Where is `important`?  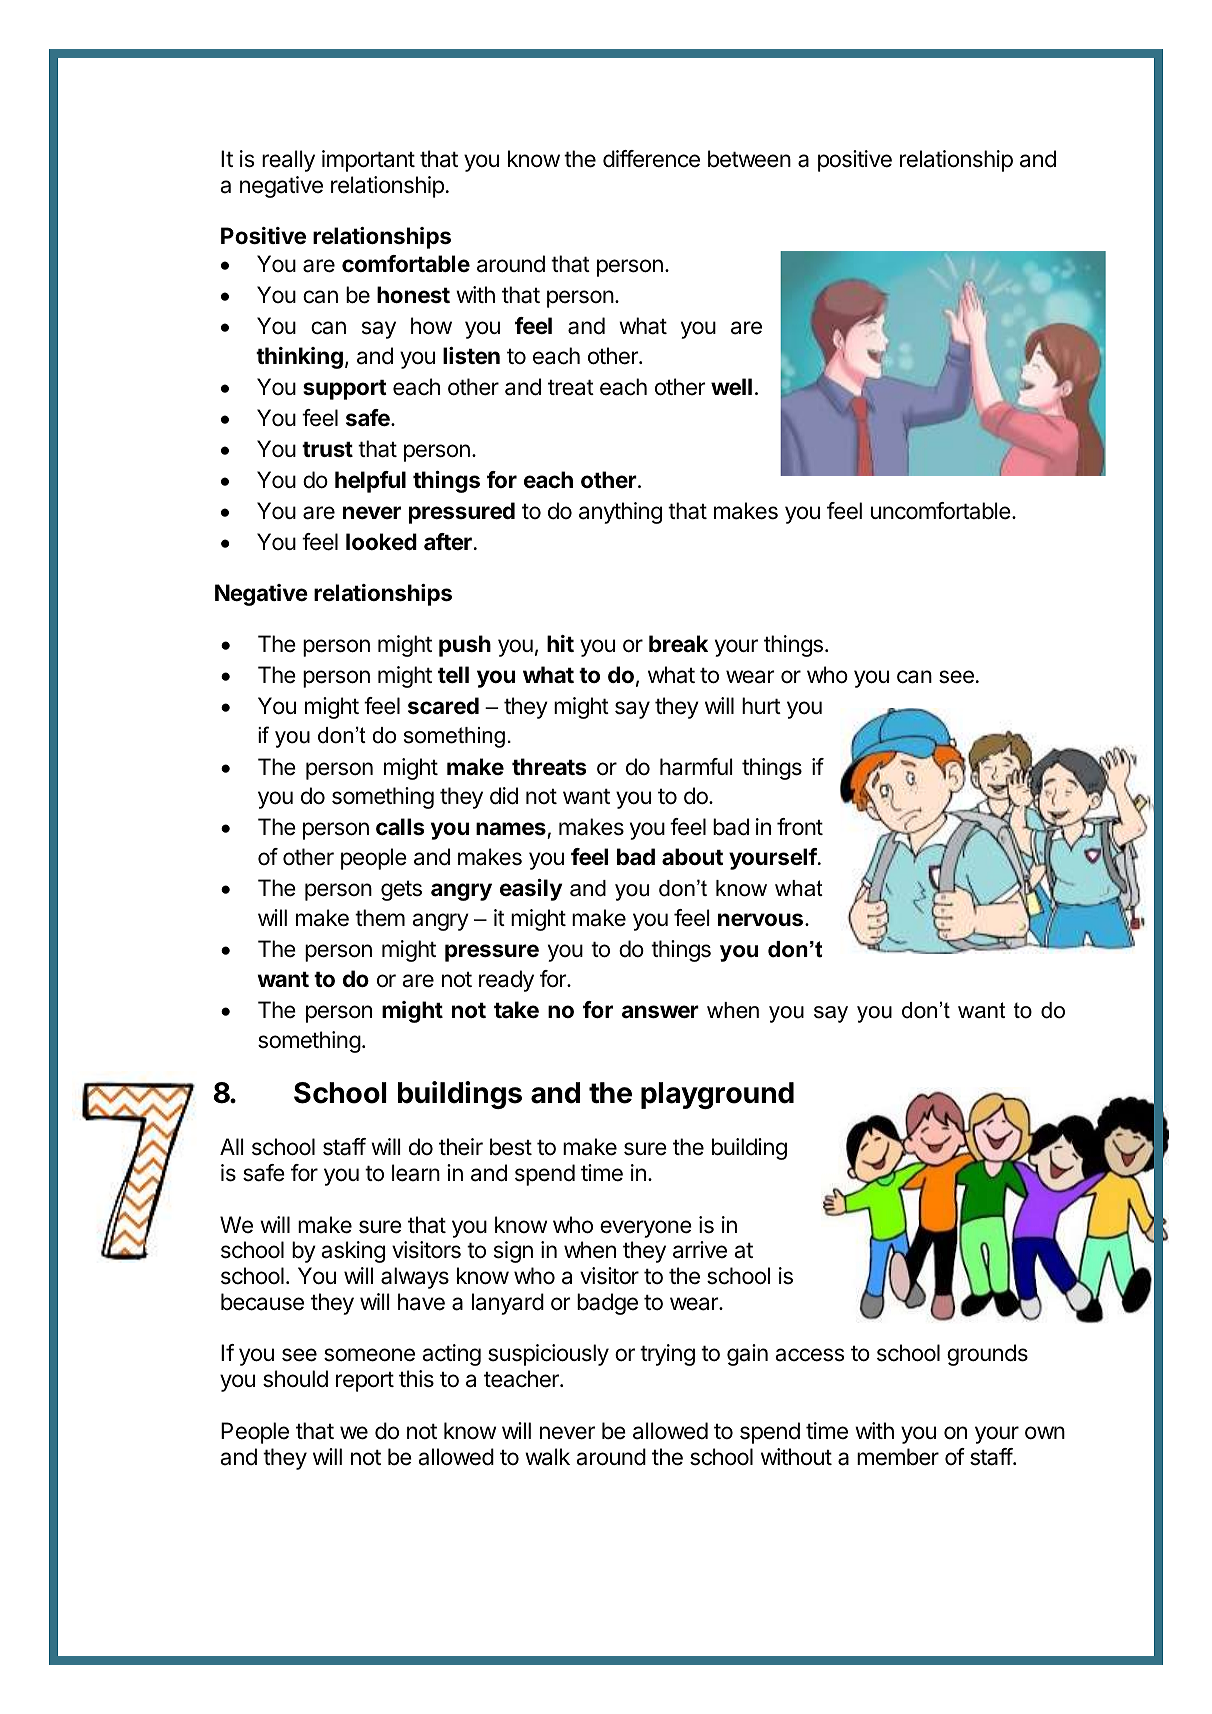 important is located at coordinates (368, 161).
